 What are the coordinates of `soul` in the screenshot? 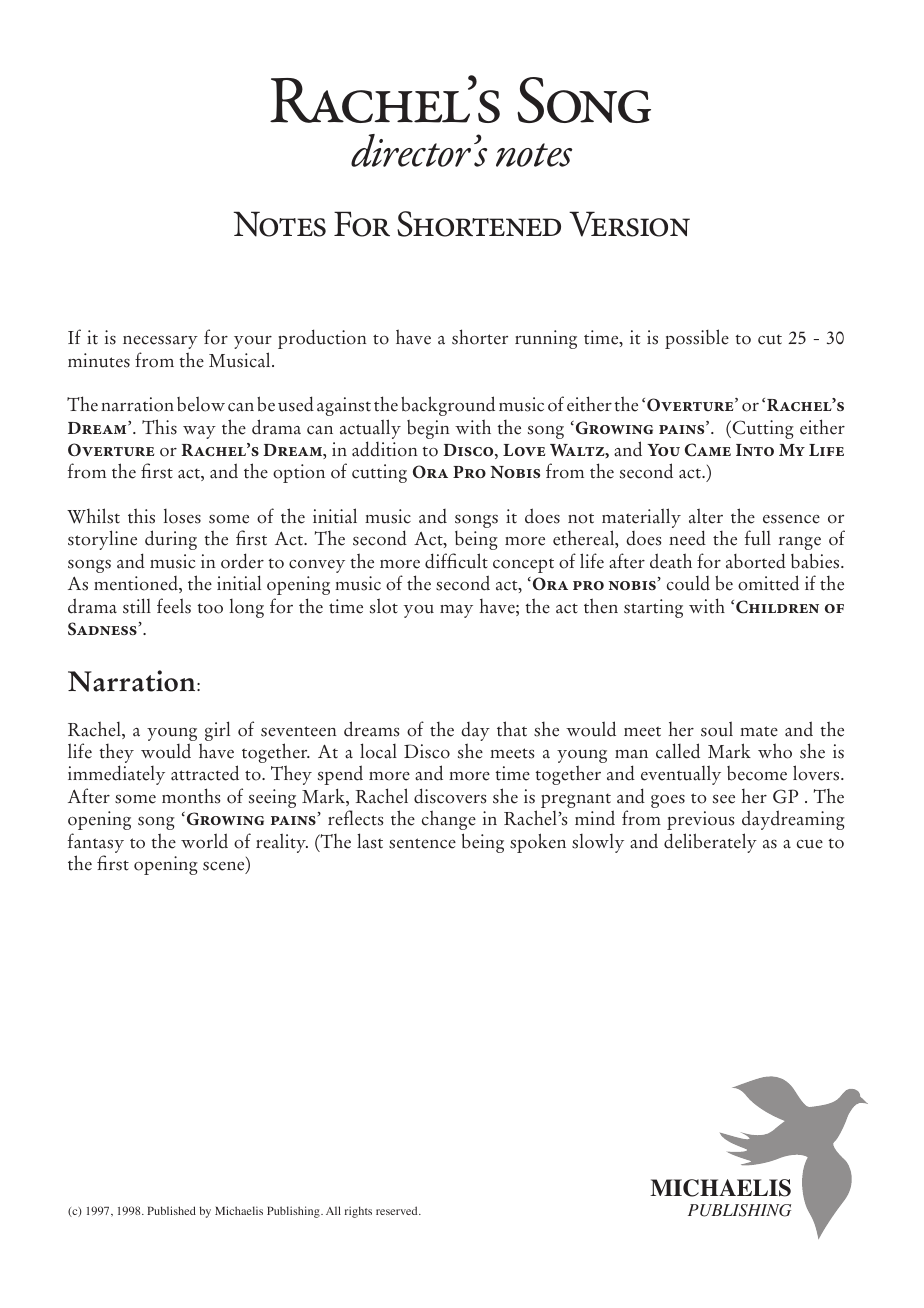 It's located at (717, 729).
